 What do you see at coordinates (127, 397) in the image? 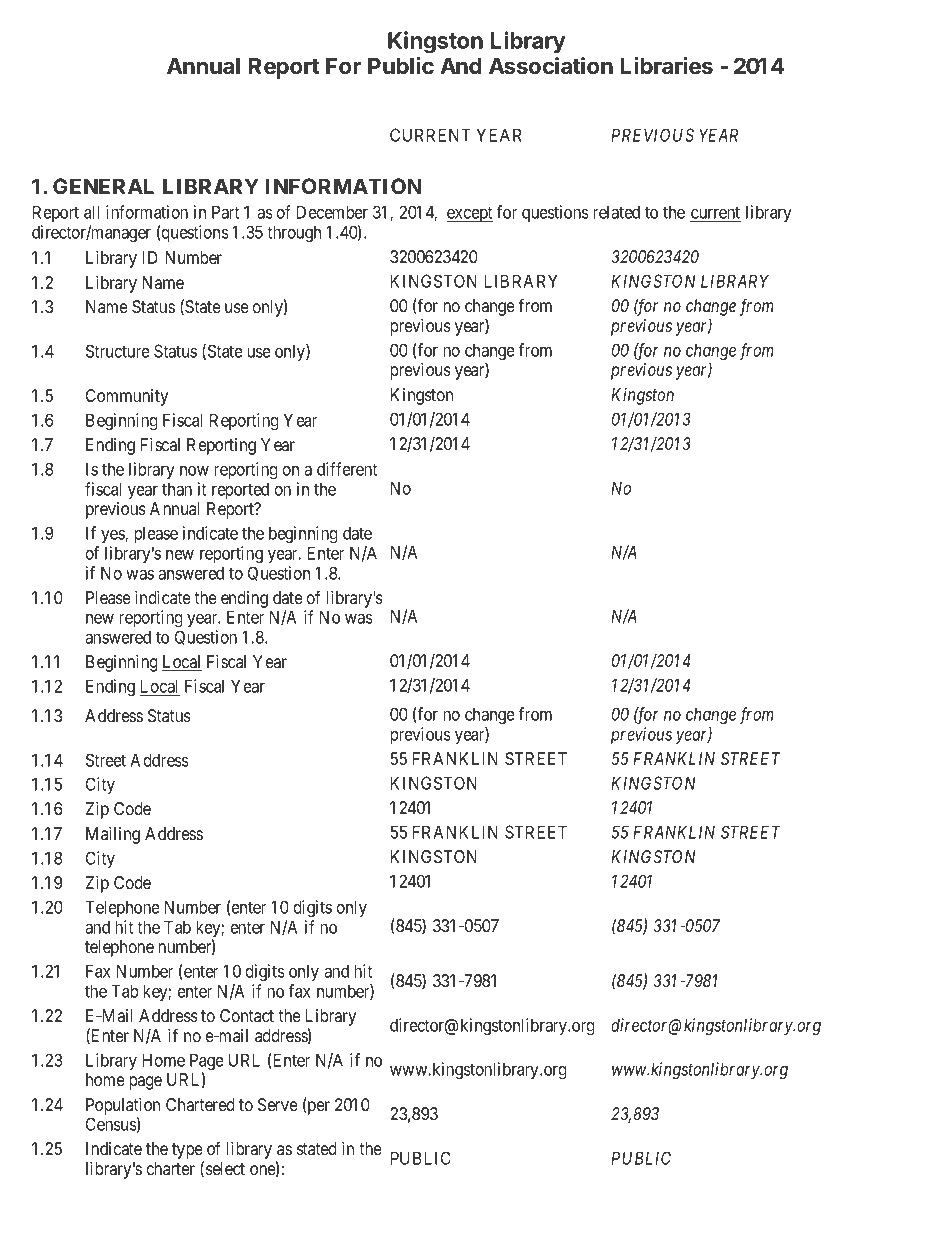
I see `Community` at bounding box center [127, 397].
